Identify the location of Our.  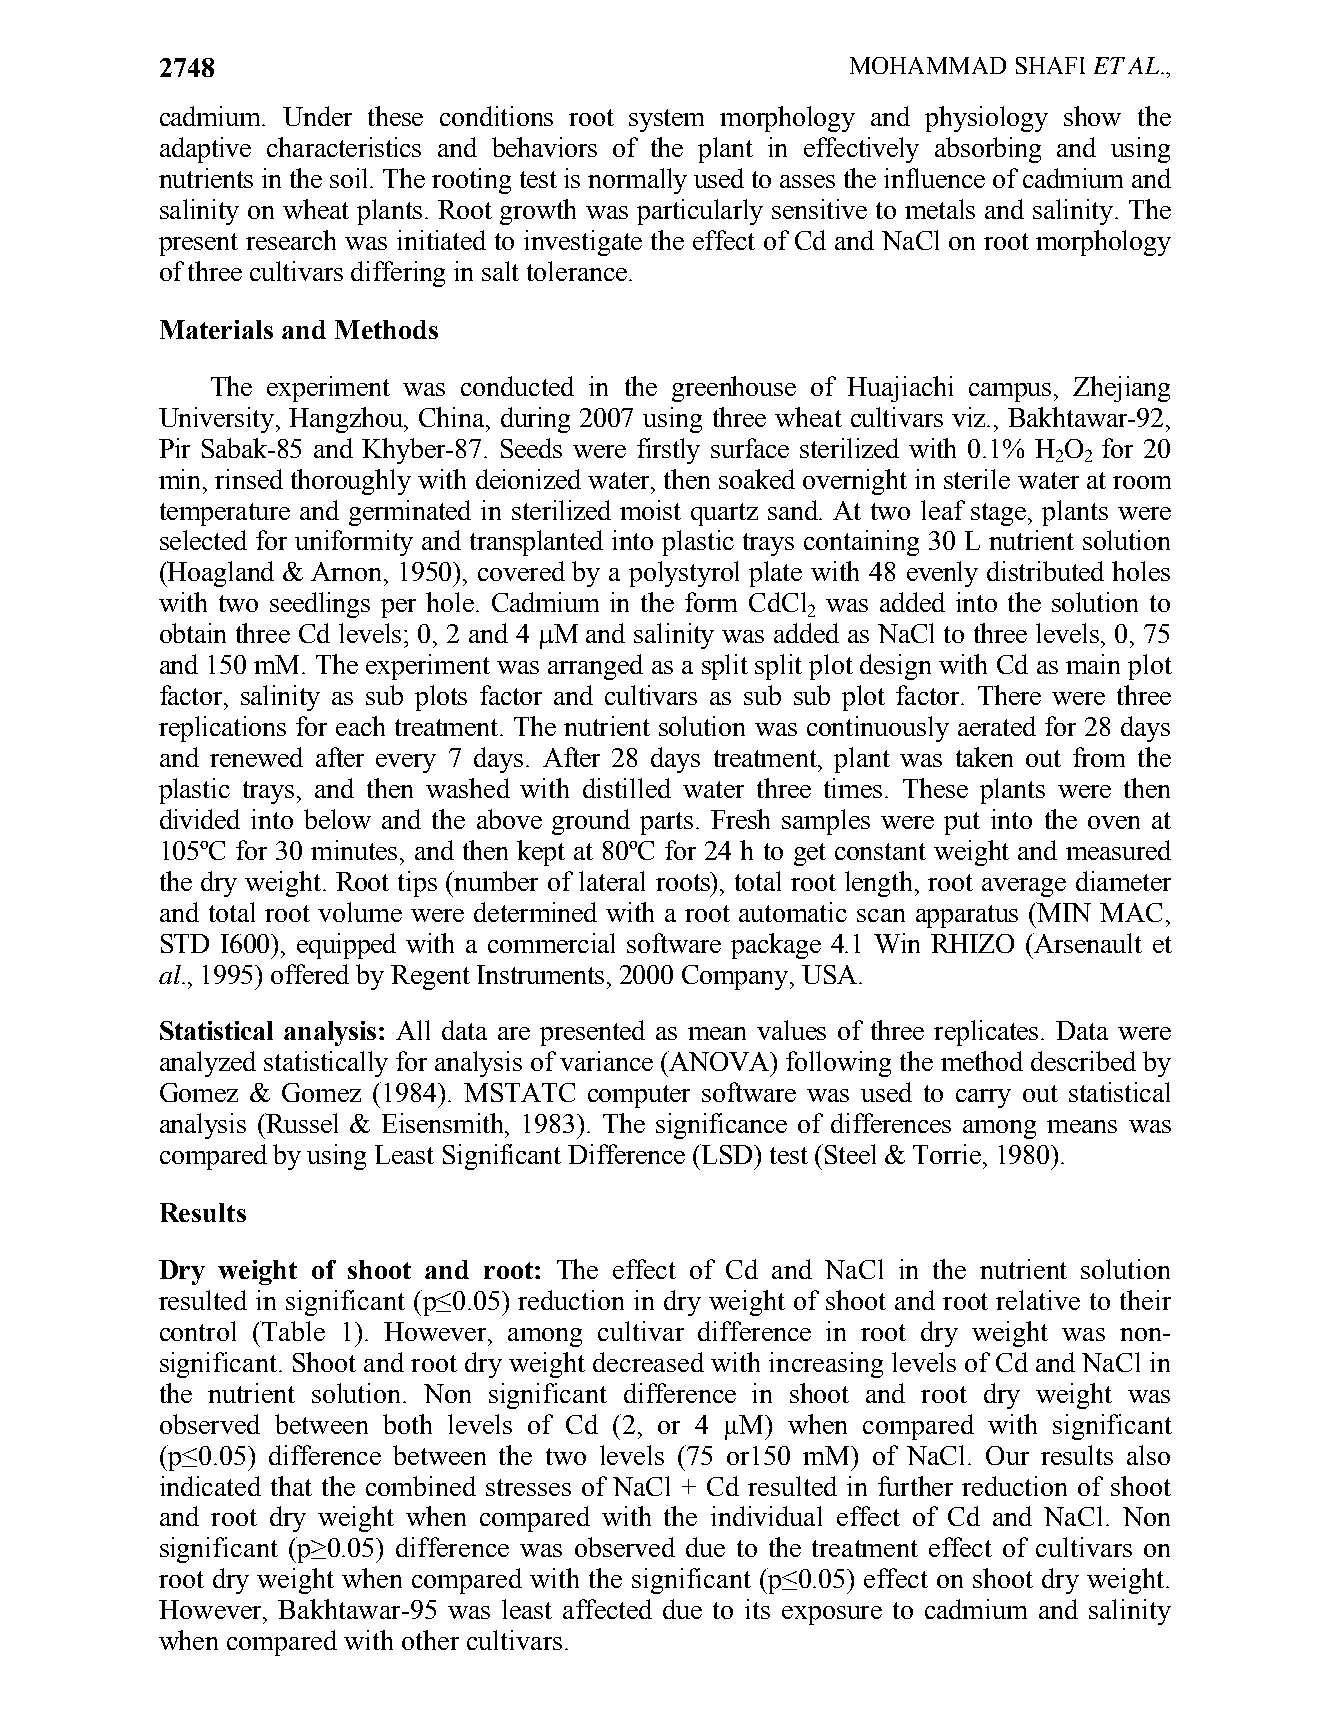
(1007, 1455).
